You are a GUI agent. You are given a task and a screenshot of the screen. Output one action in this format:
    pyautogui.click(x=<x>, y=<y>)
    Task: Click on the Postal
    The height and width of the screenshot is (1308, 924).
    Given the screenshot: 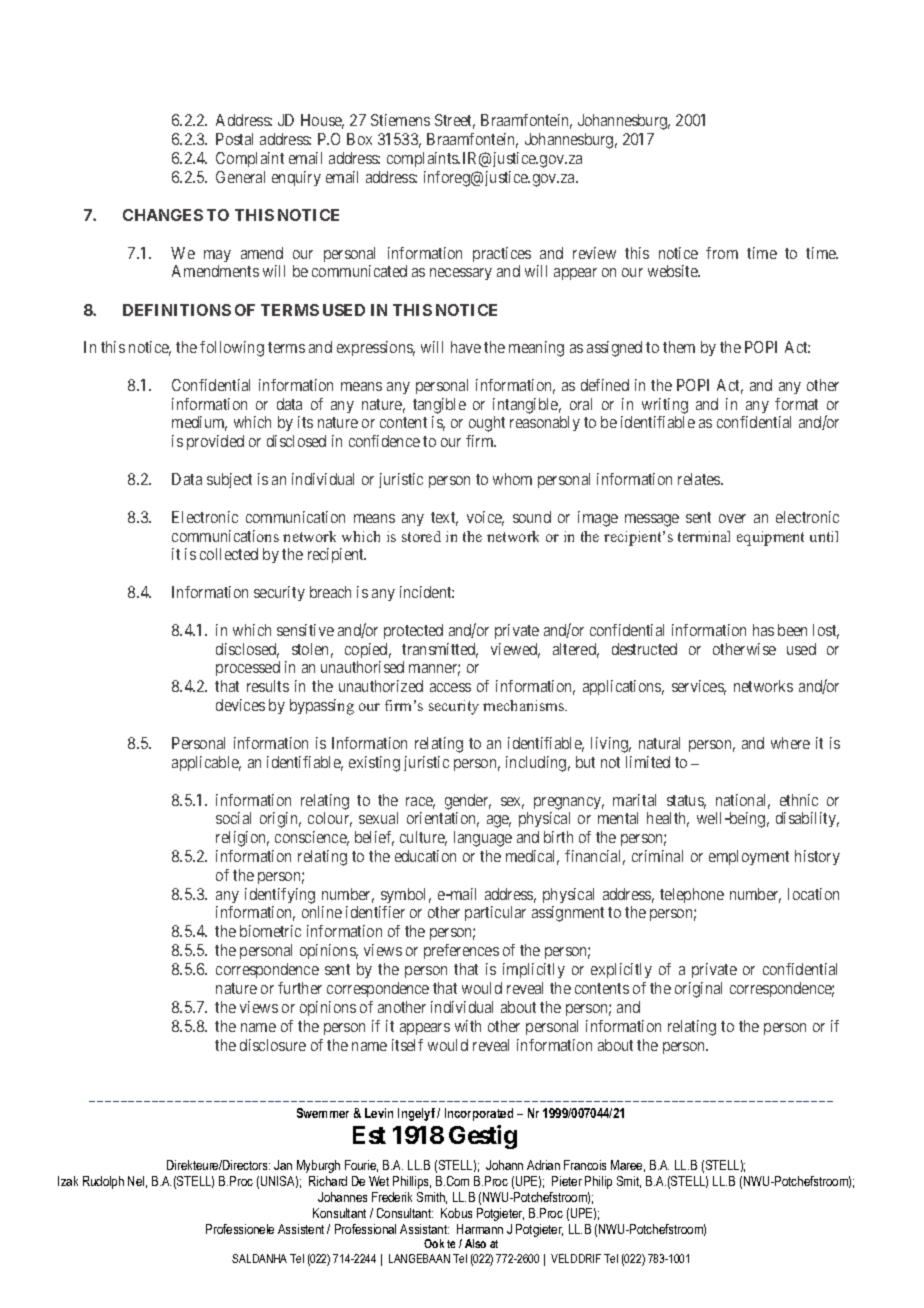 What is the action you would take?
    pyautogui.click(x=234, y=139)
